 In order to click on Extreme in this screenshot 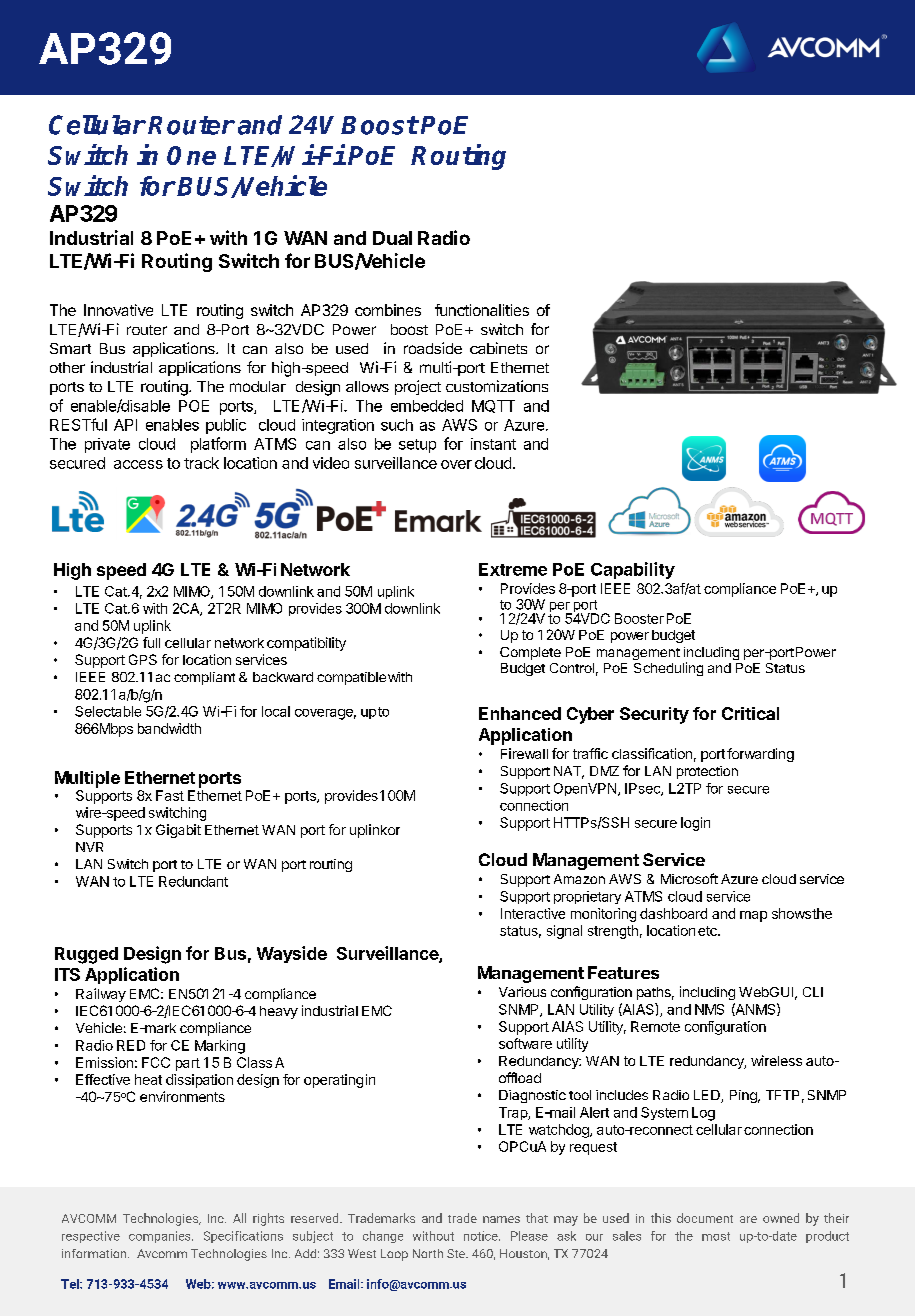, I will do `click(513, 569)`.
